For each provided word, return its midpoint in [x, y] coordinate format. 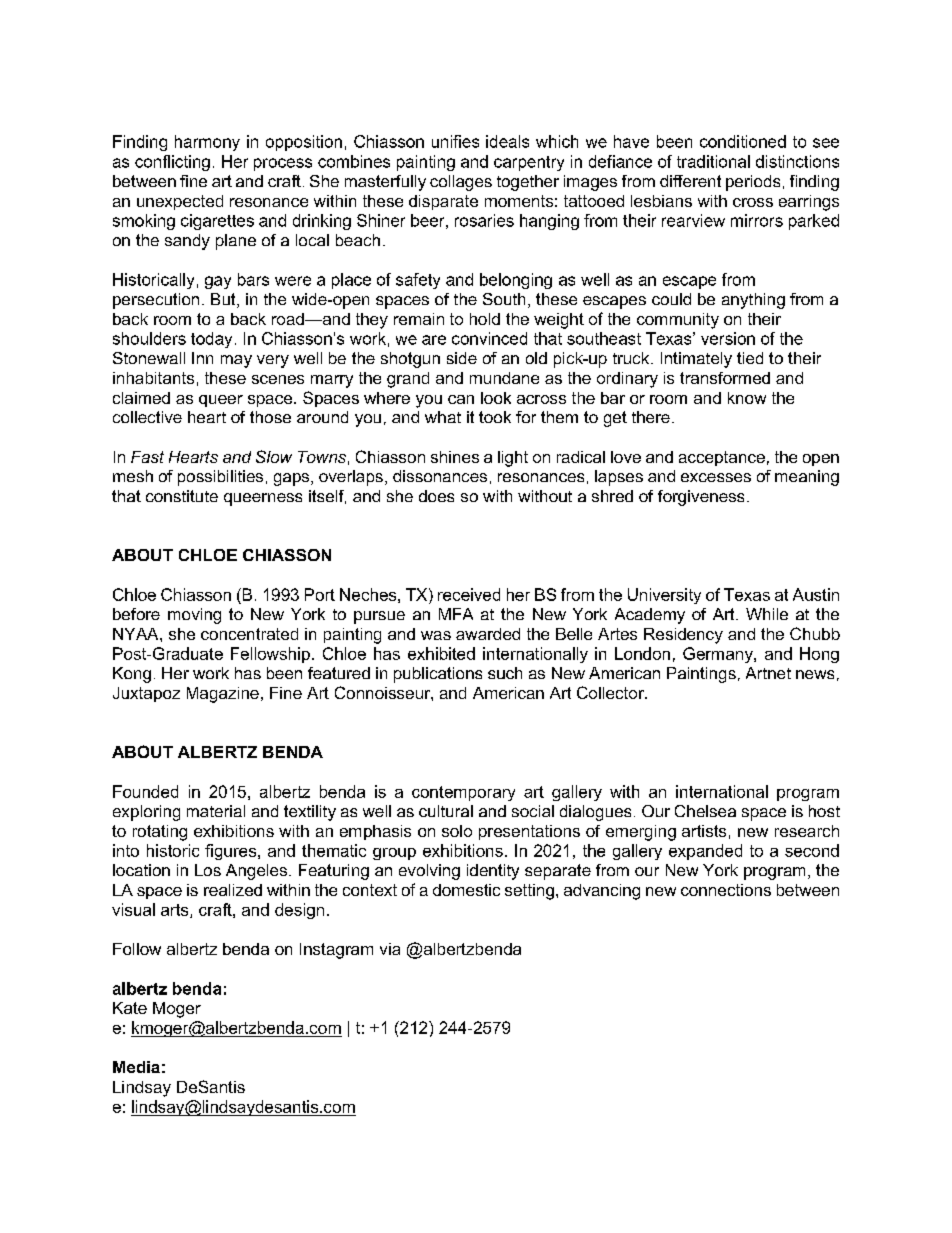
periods [753, 183]
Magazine [223, 695]
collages [461, 183]
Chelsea [705, 811]
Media [136, 1067]
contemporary [463, 793]
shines [455, 457]
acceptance [722, 458]
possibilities [220, 478]
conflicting [172, 163]
